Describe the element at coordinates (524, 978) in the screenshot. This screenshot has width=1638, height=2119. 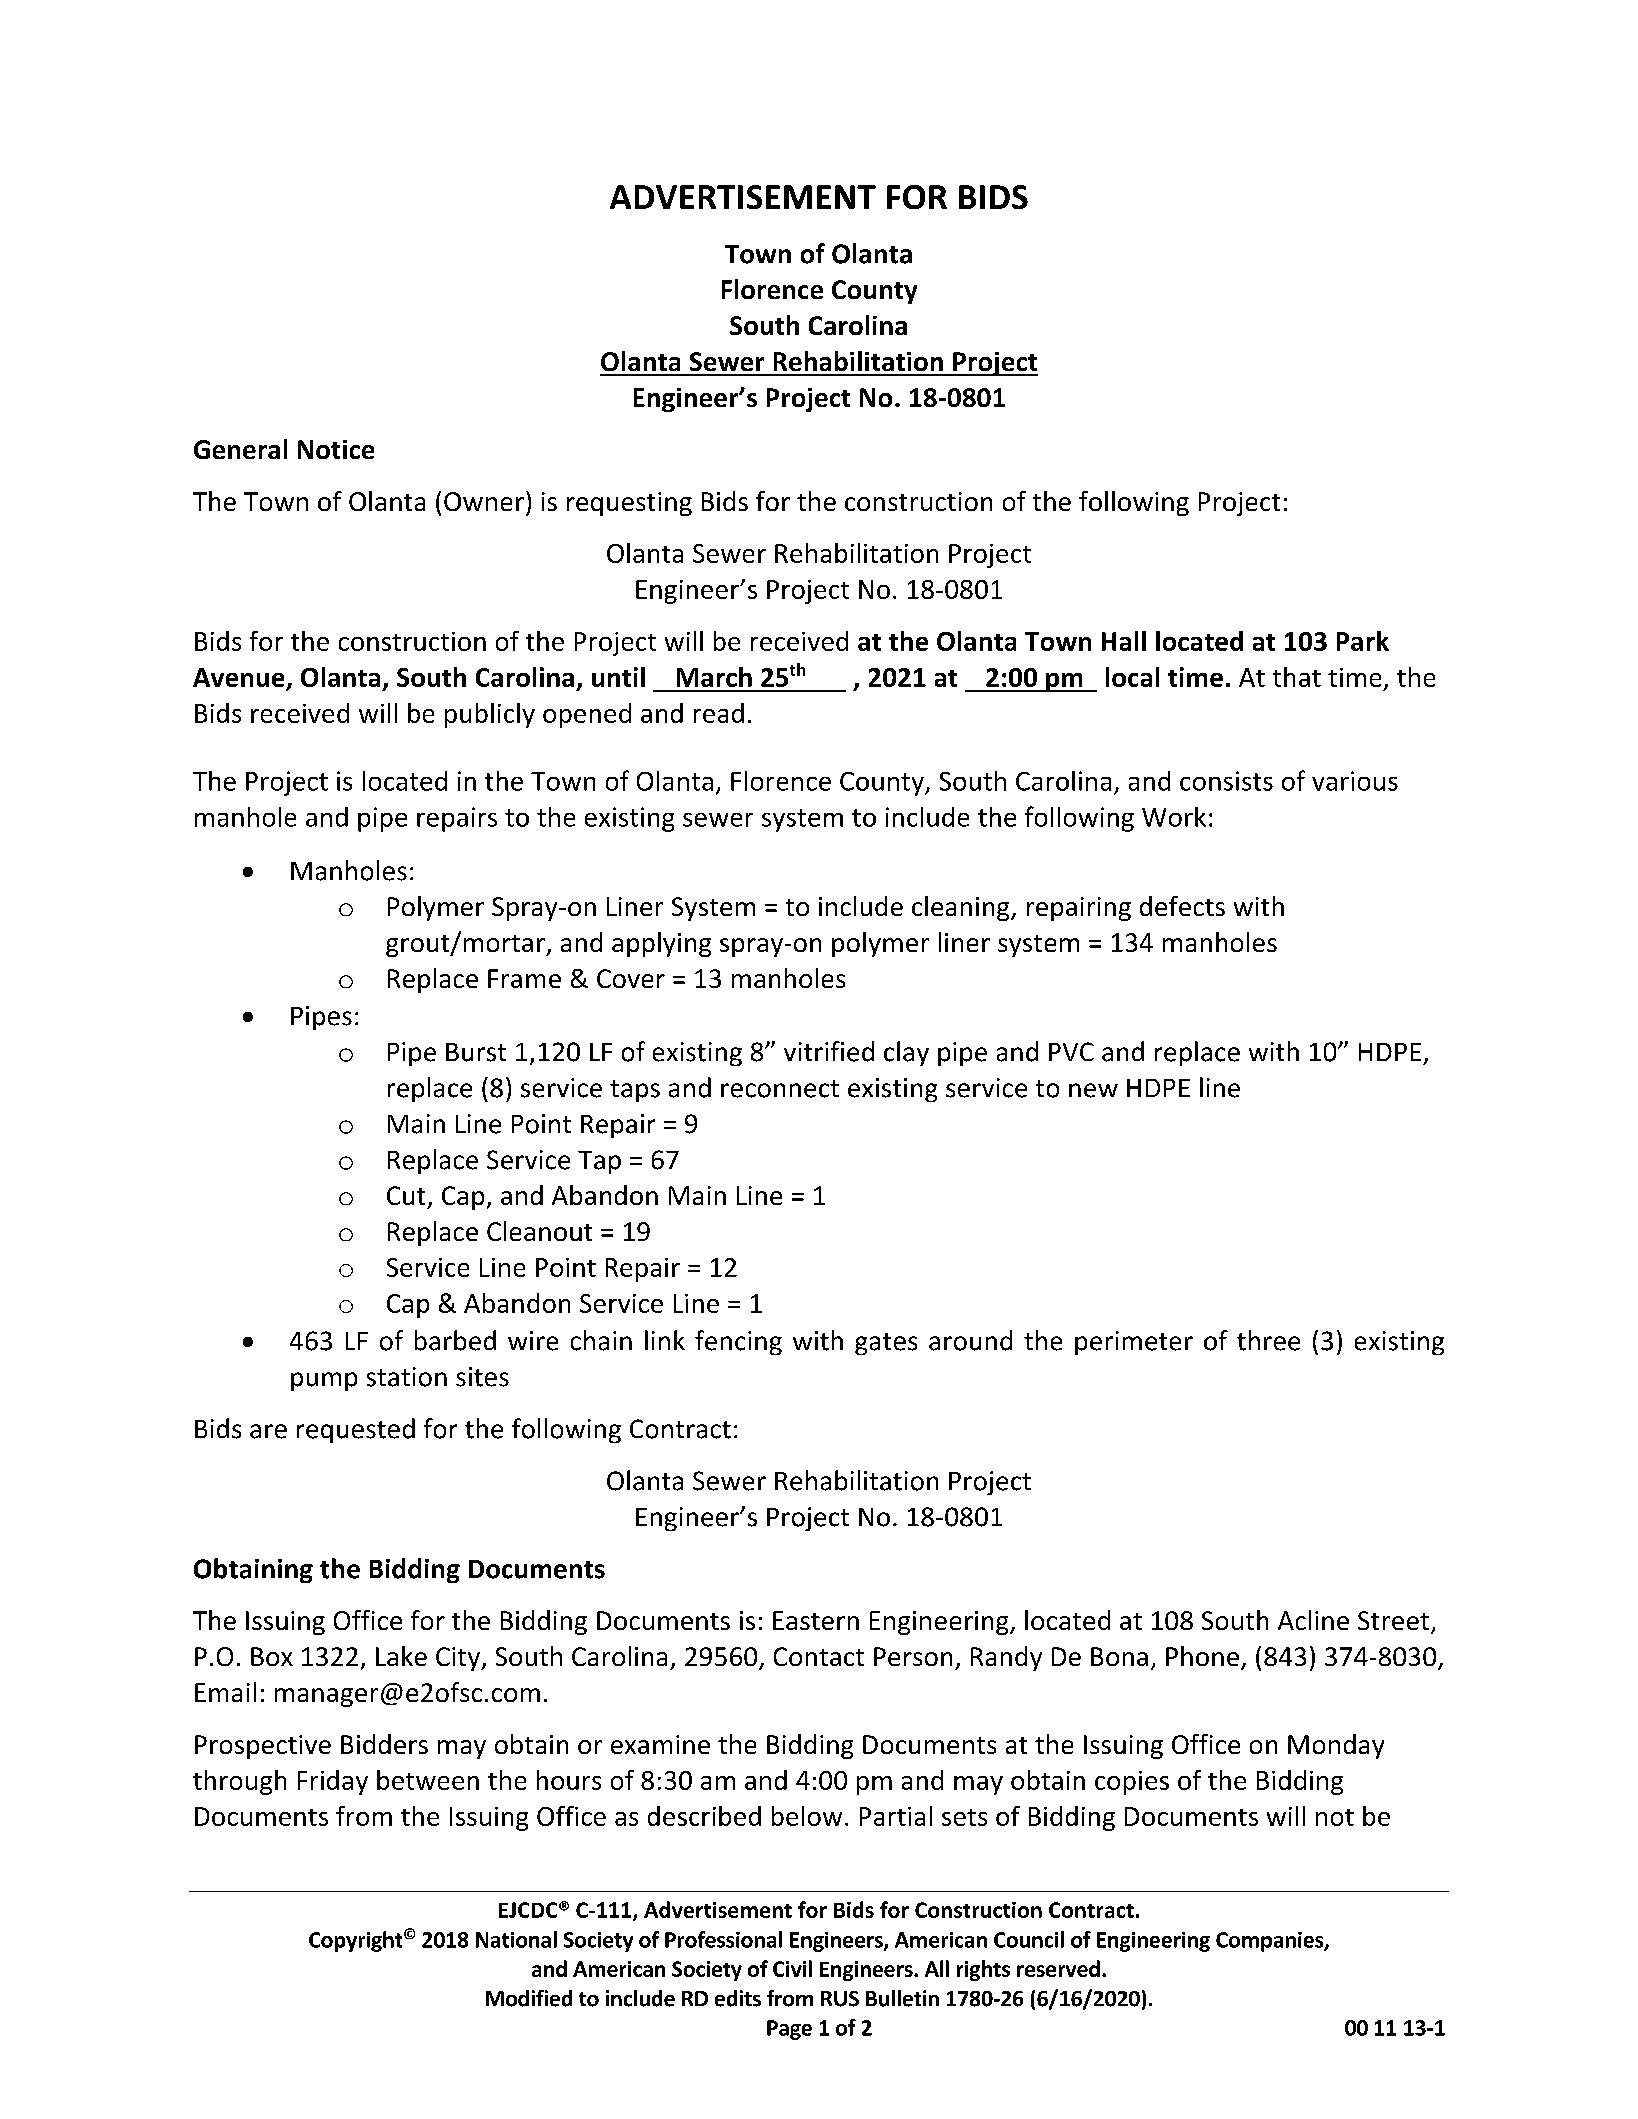
I see `Frame` at that location.
